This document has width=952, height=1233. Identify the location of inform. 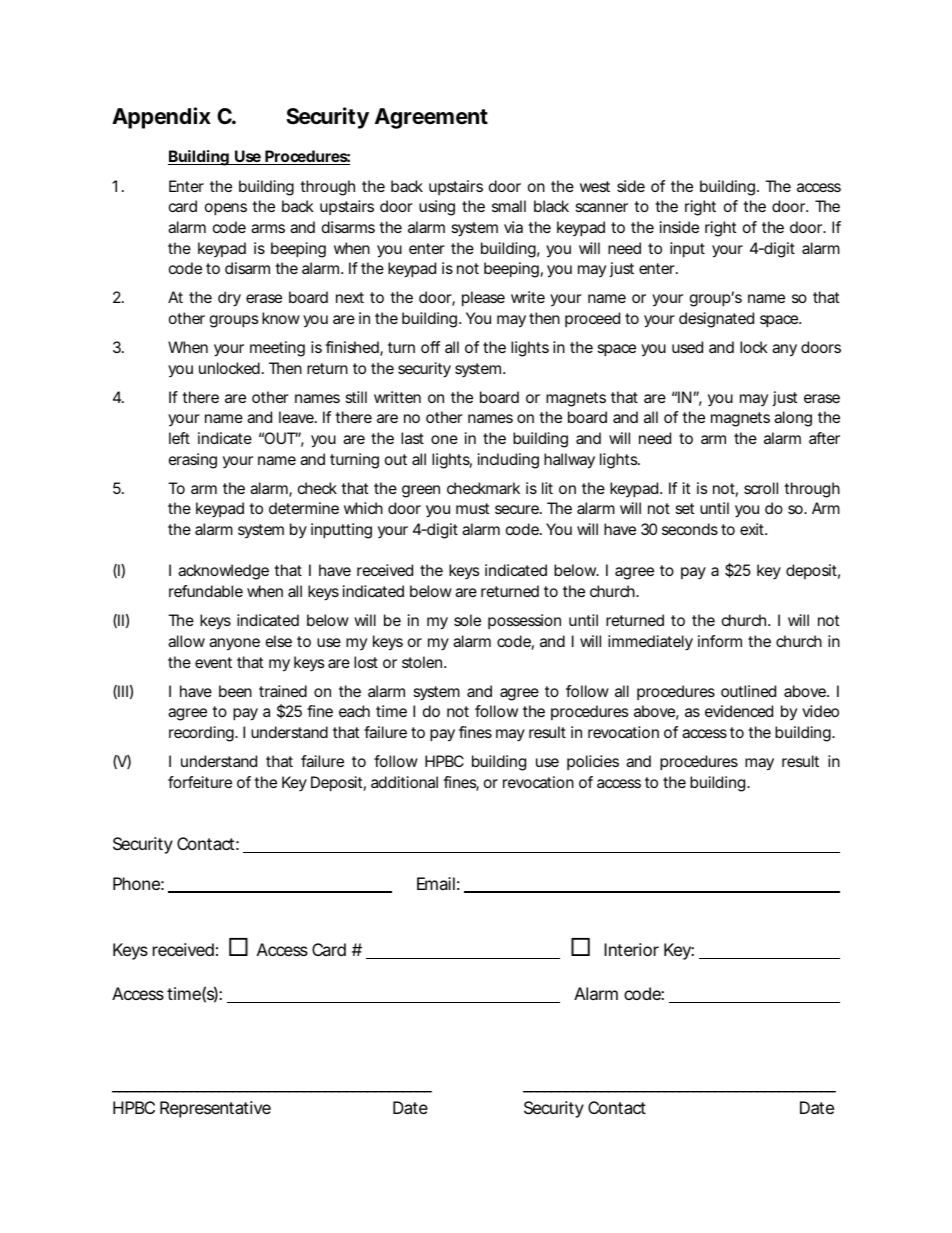
(720, 641).
